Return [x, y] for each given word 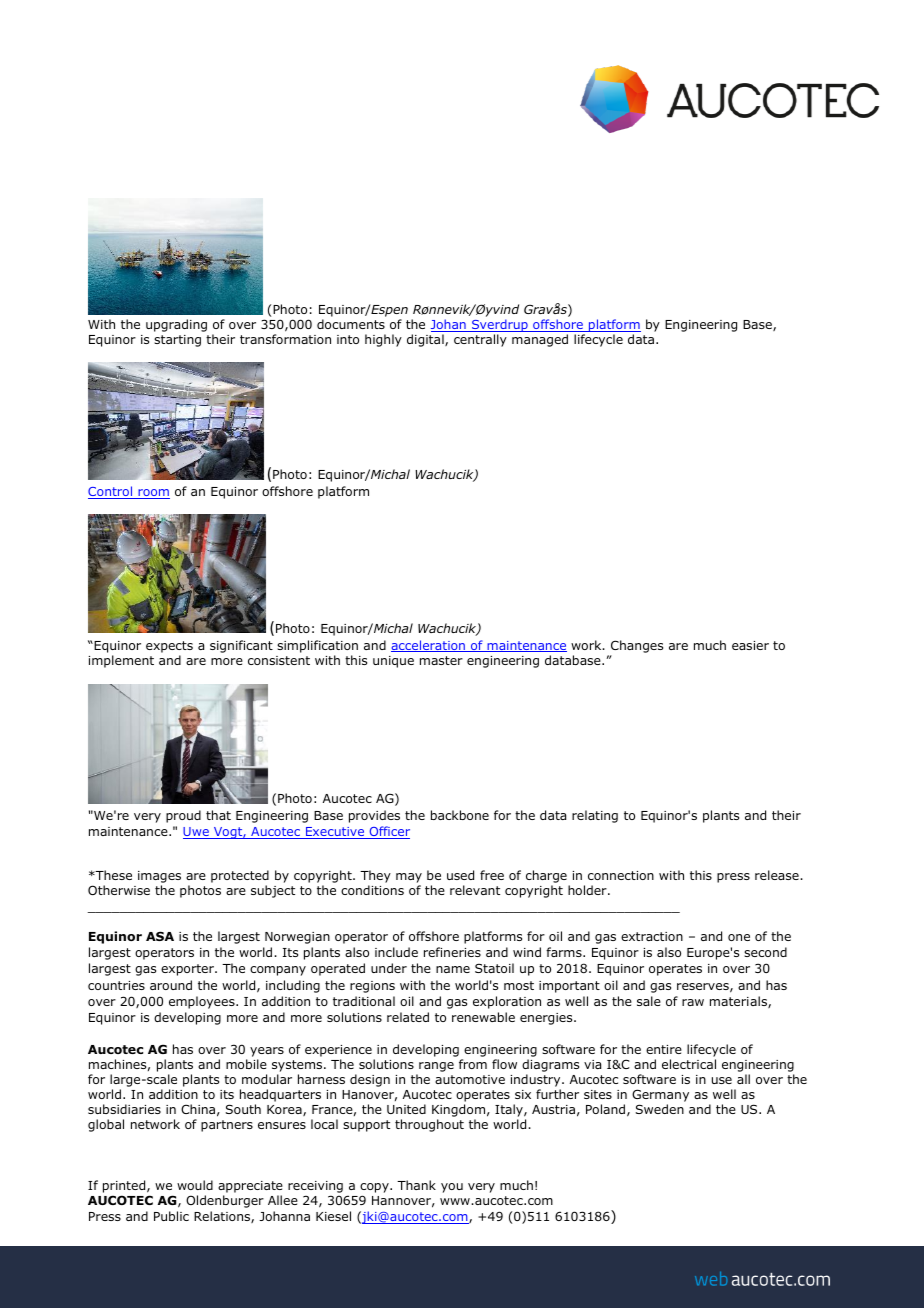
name [453, 969]
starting [177, 341]
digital [426, 340]
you [452, 1188]
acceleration [429, 646]
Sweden [660, 1109]
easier [750, 645]
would [195, 1185]
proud [183, 816]
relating [595, 816]
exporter [188, 970]
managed [540, 340]
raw [693, 1002]
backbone [460, 815]
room [153, 494]
